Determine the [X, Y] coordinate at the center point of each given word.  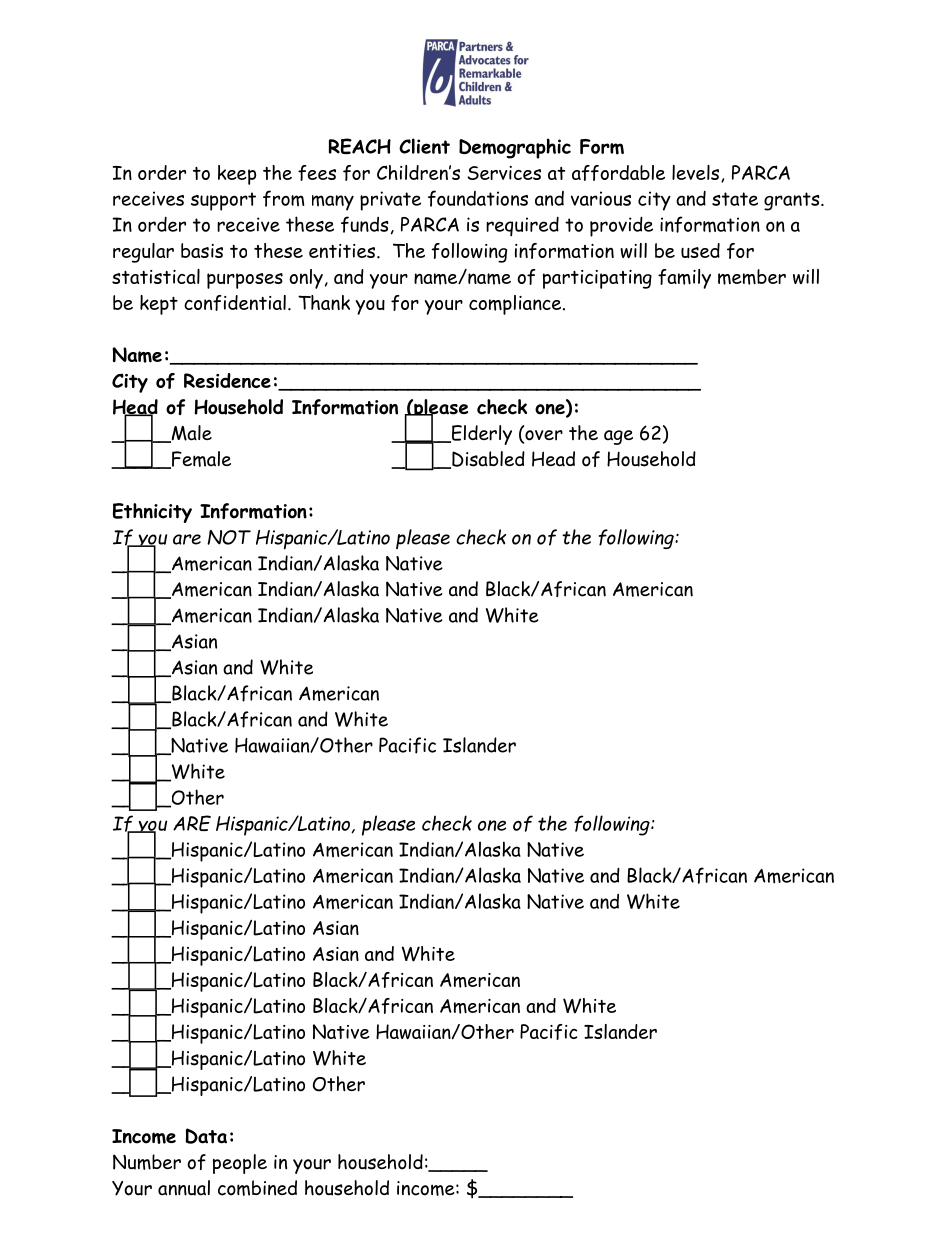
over [543, 436]
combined [257, 1188]
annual [184, 1188]
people [240, 1164]
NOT [229, 537]
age [618, 437]
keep [237, 175]
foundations [478, 198]
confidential [235, 303]
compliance [516, 305]
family [684, 279]
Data [206, 1136]
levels [697, 173]
